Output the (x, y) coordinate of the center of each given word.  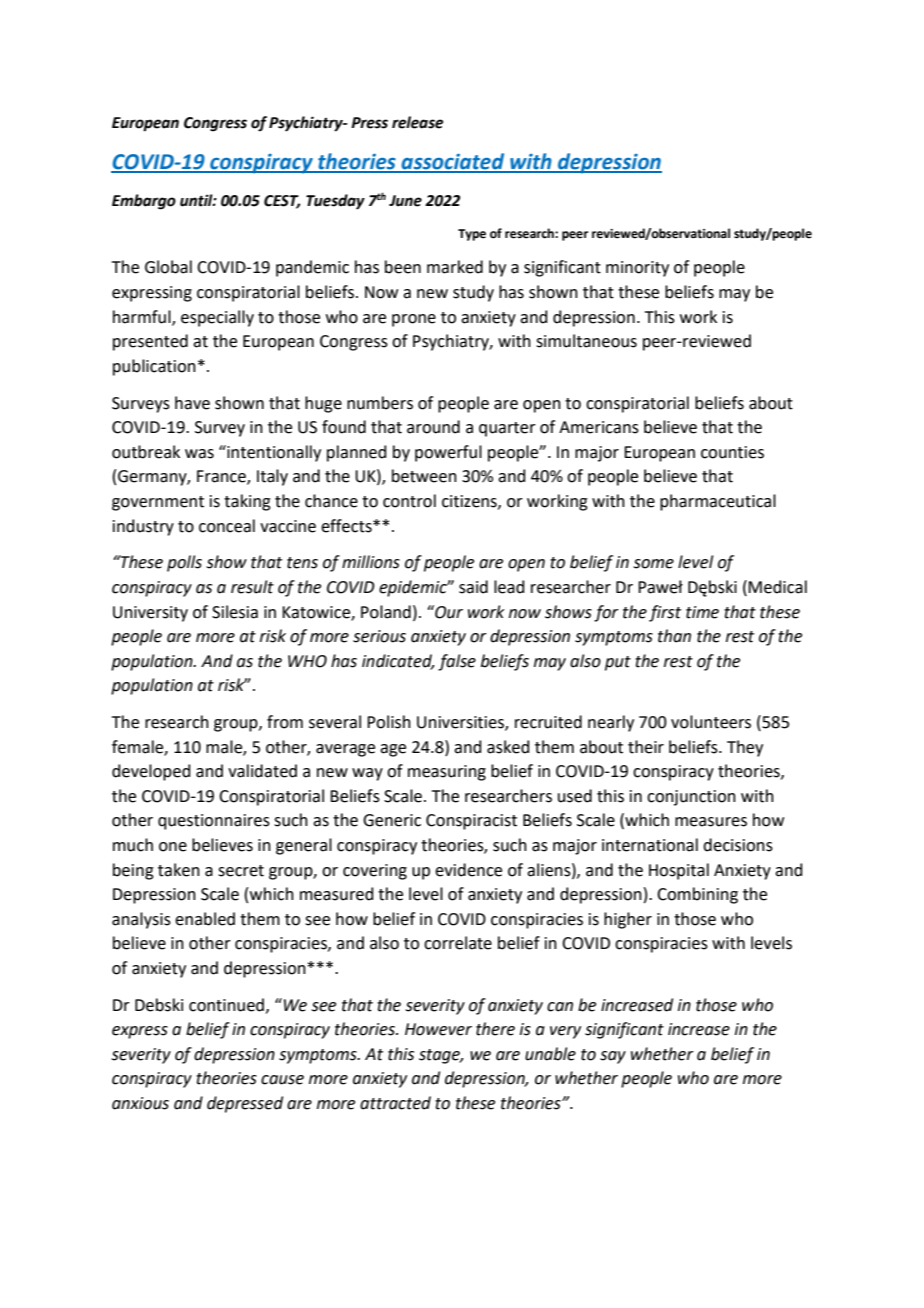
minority (637, 269)
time (702, 612)
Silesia (235, 612)
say (613, 1057)
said (473, 587)
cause (282, 1080)
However (438, 1029)
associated (453, 162)
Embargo (144, 202)
